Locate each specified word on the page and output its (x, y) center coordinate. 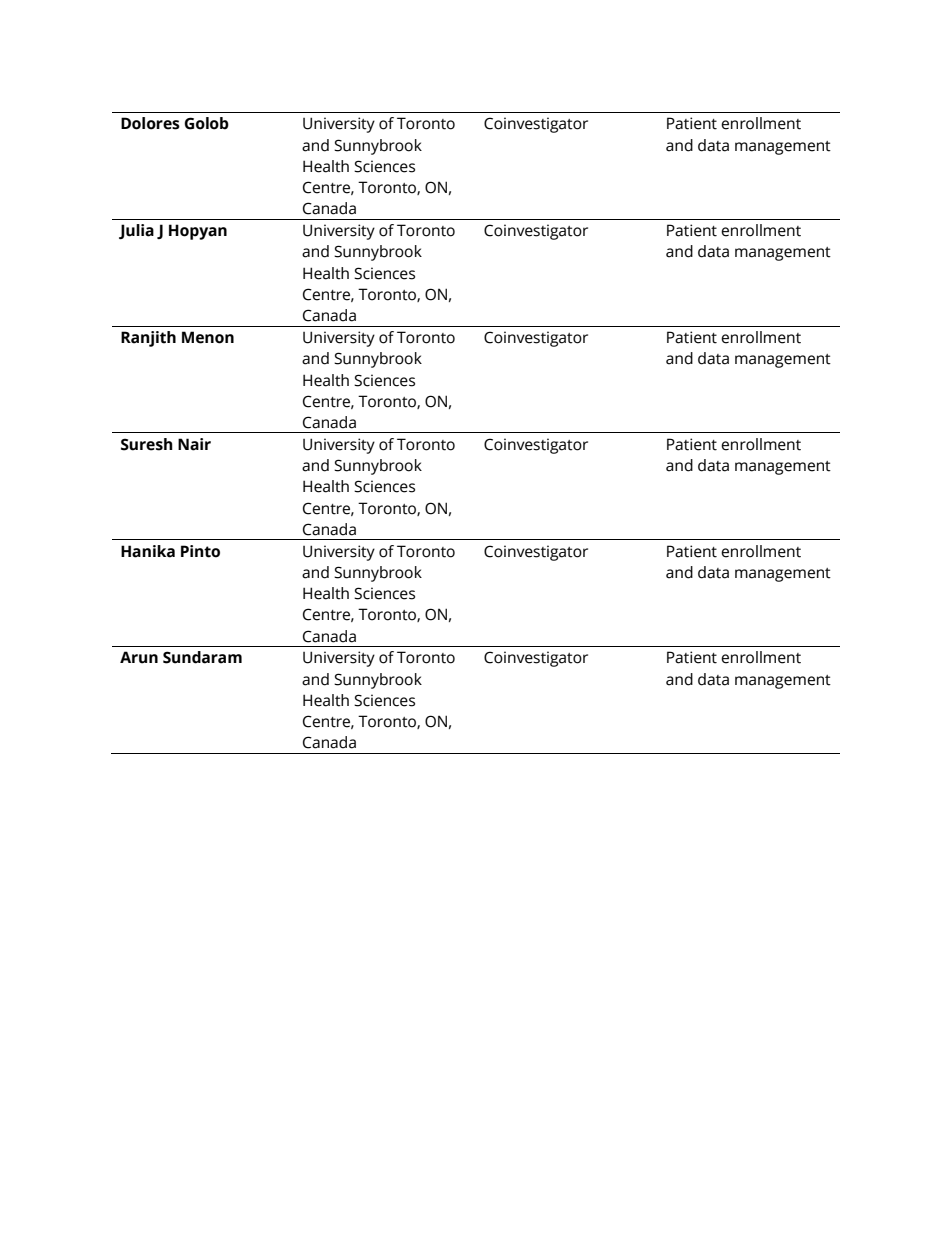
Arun (139, 657)
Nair (194, 444)
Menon (208, 337)
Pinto (200, 551)
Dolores (150, 123)
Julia (136, 231)
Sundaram (202, 657)
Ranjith (148, 339)
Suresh (147, 444)
